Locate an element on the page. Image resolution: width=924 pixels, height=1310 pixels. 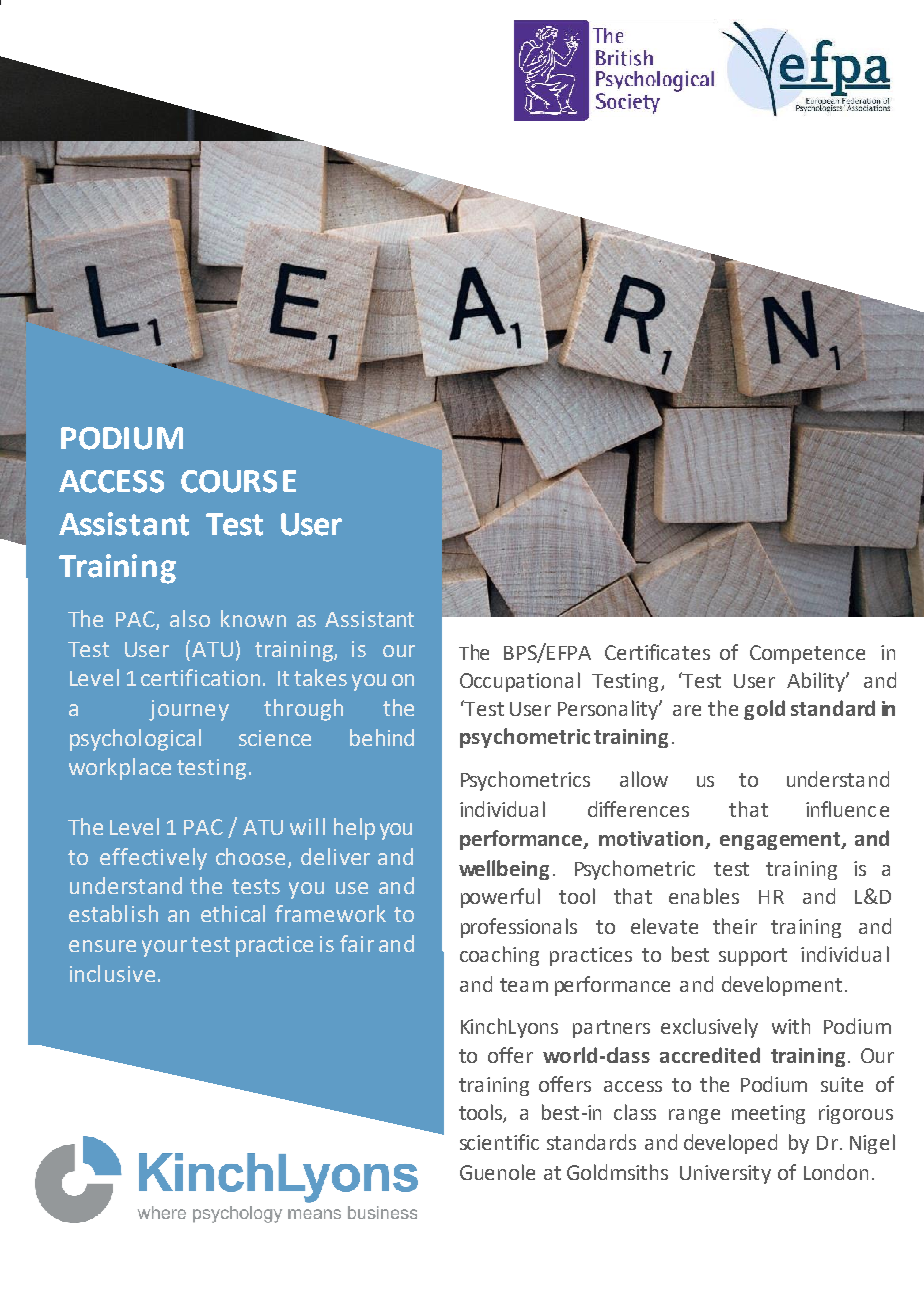
COURSE is located at coordinates (238, 481).
